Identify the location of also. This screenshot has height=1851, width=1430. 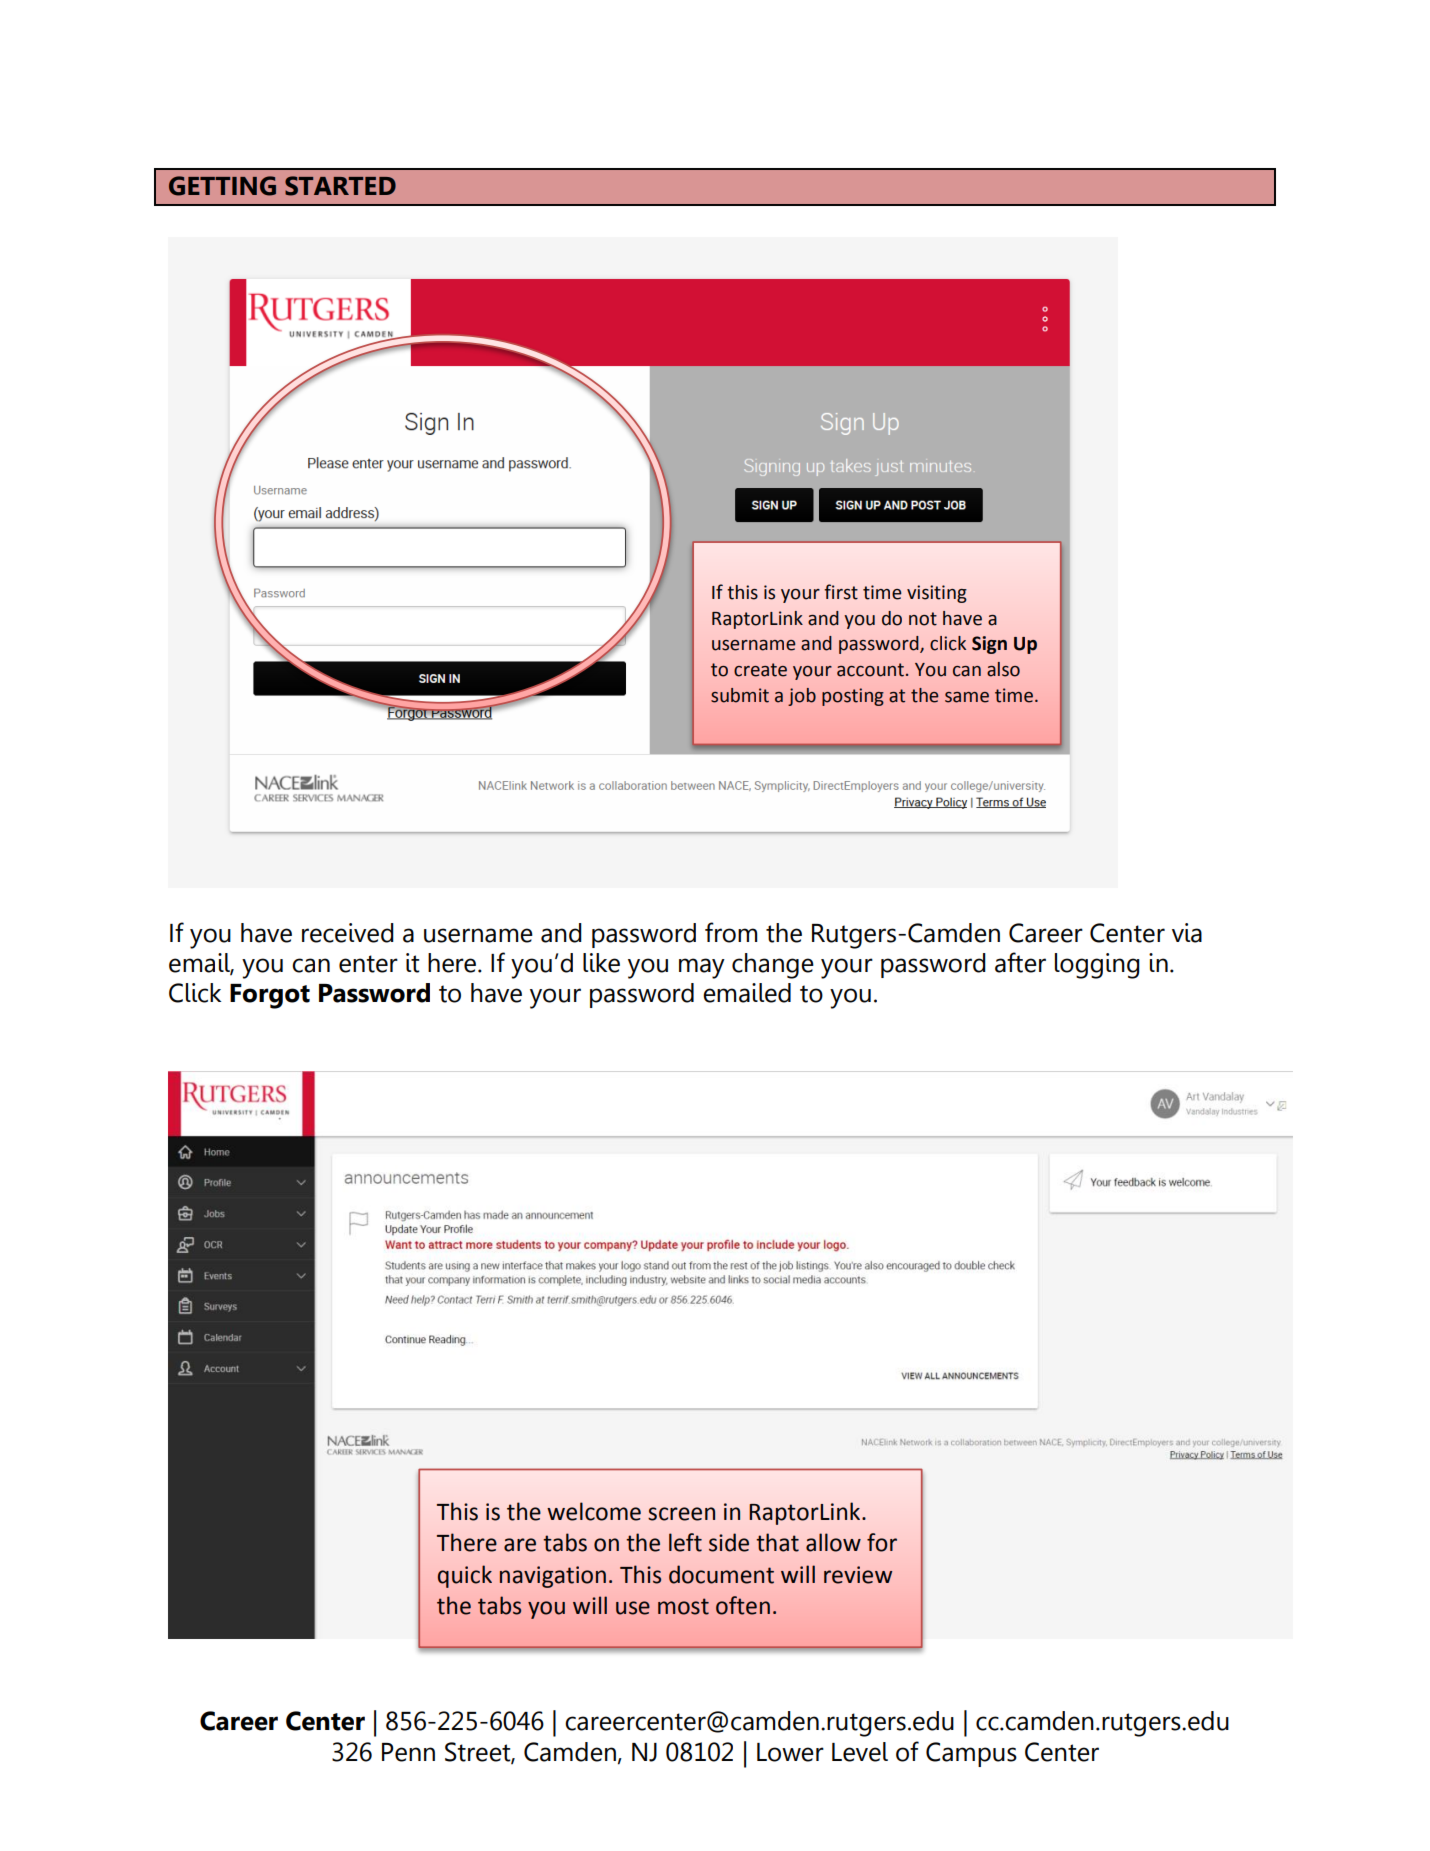
(1003, 669).
